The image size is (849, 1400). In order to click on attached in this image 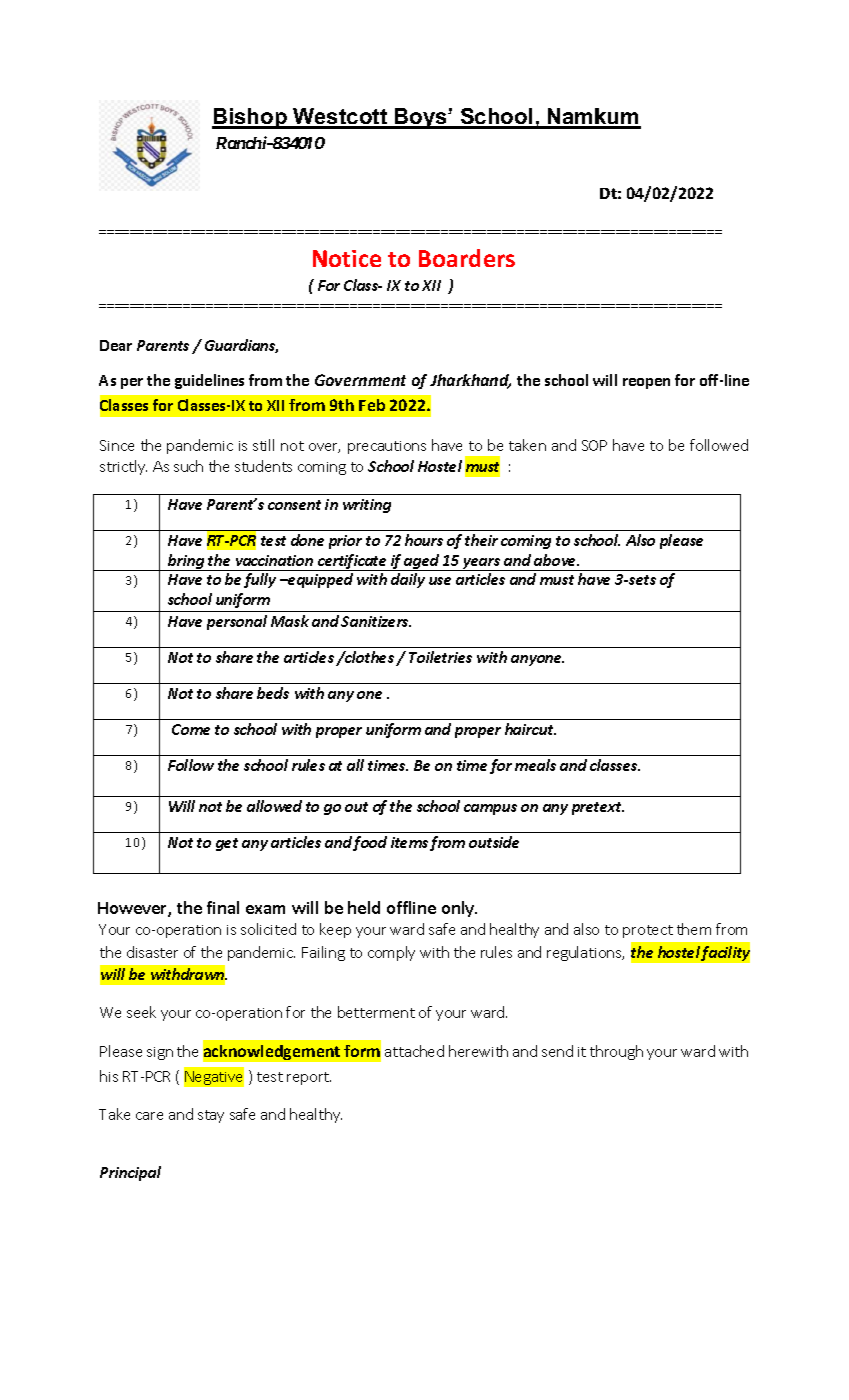, I will do `click(414, 1051)`.
